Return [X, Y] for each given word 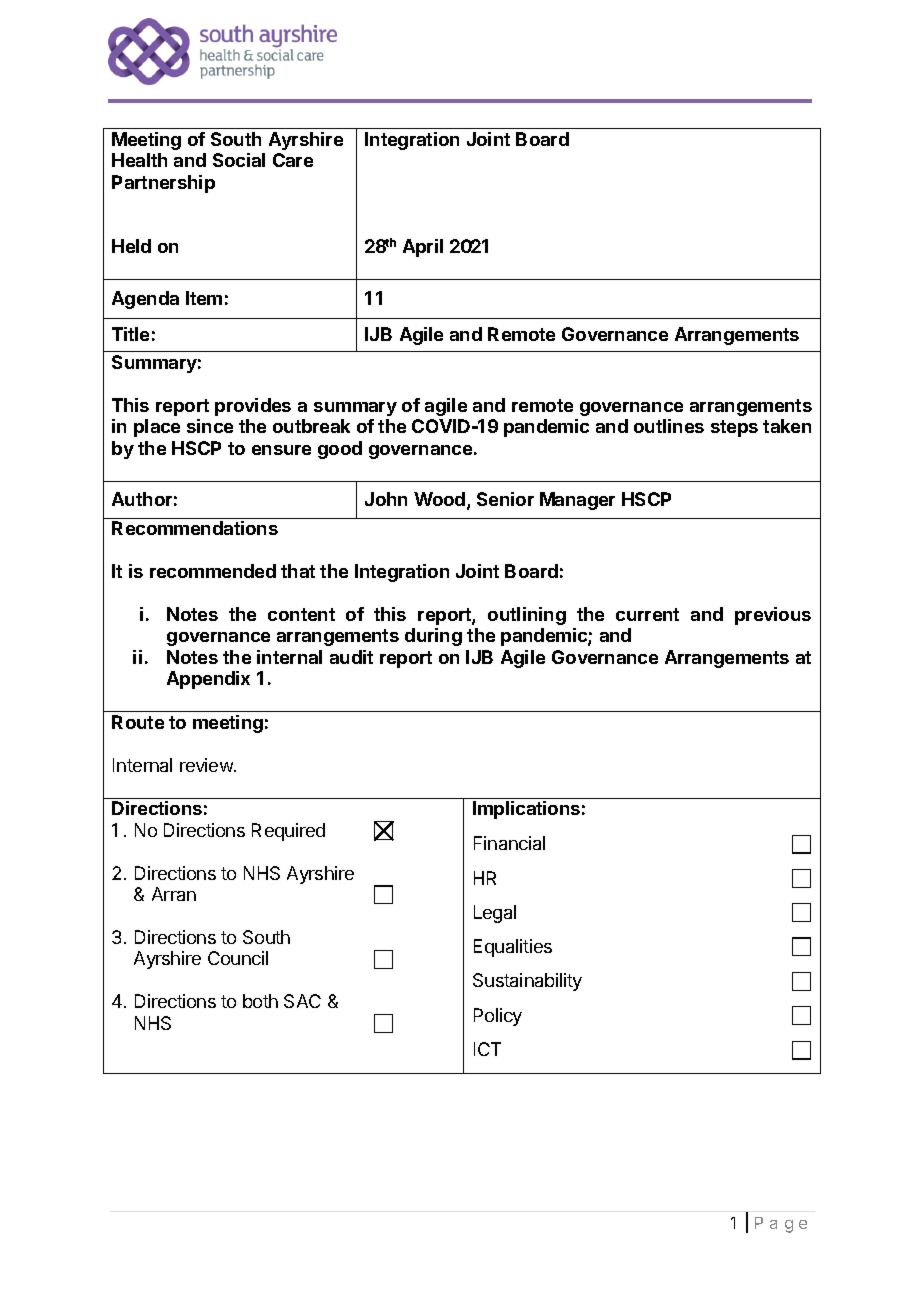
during [433, 637]
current [647, 614]
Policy [498, 1017]
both [260, 1001]
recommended [213, 571]
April [423, 248]
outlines [669, 426]
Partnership [163, 184]
